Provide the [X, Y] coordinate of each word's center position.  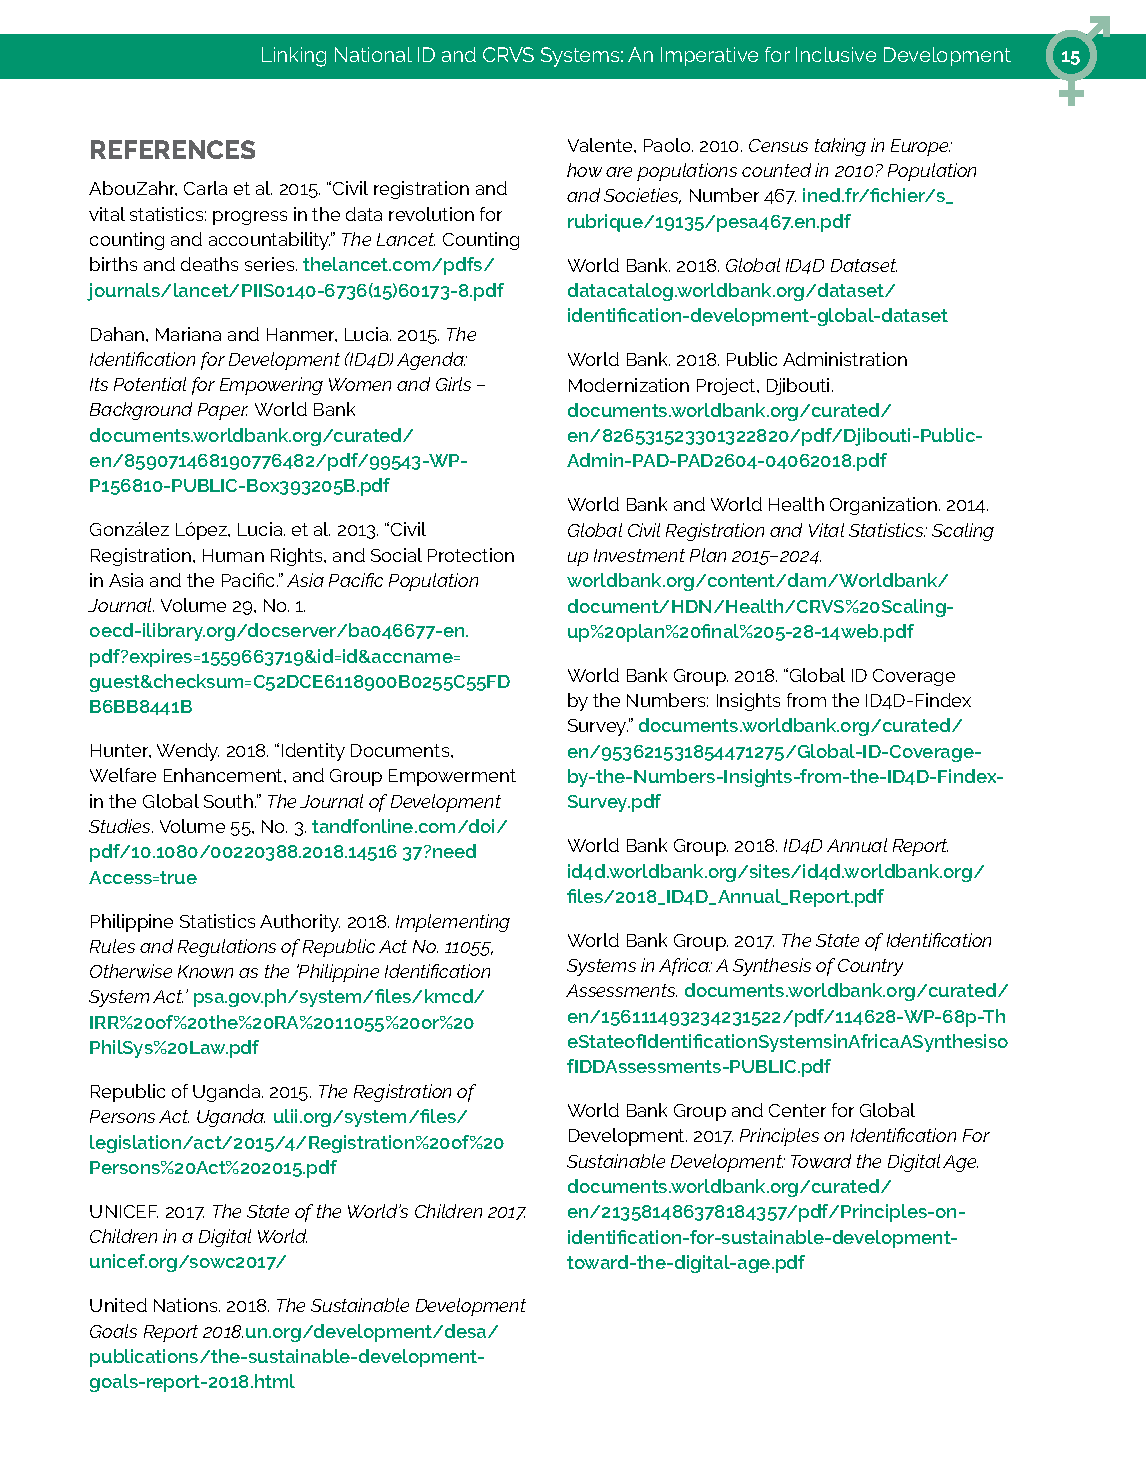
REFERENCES [173, 149]
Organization [885, 506]
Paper [223, 411]
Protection [471, 555]
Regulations [227, 948]
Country [870, 967]
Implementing [453, 923]
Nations [187, 1305]
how [584, 170]
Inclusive [836, 54]
